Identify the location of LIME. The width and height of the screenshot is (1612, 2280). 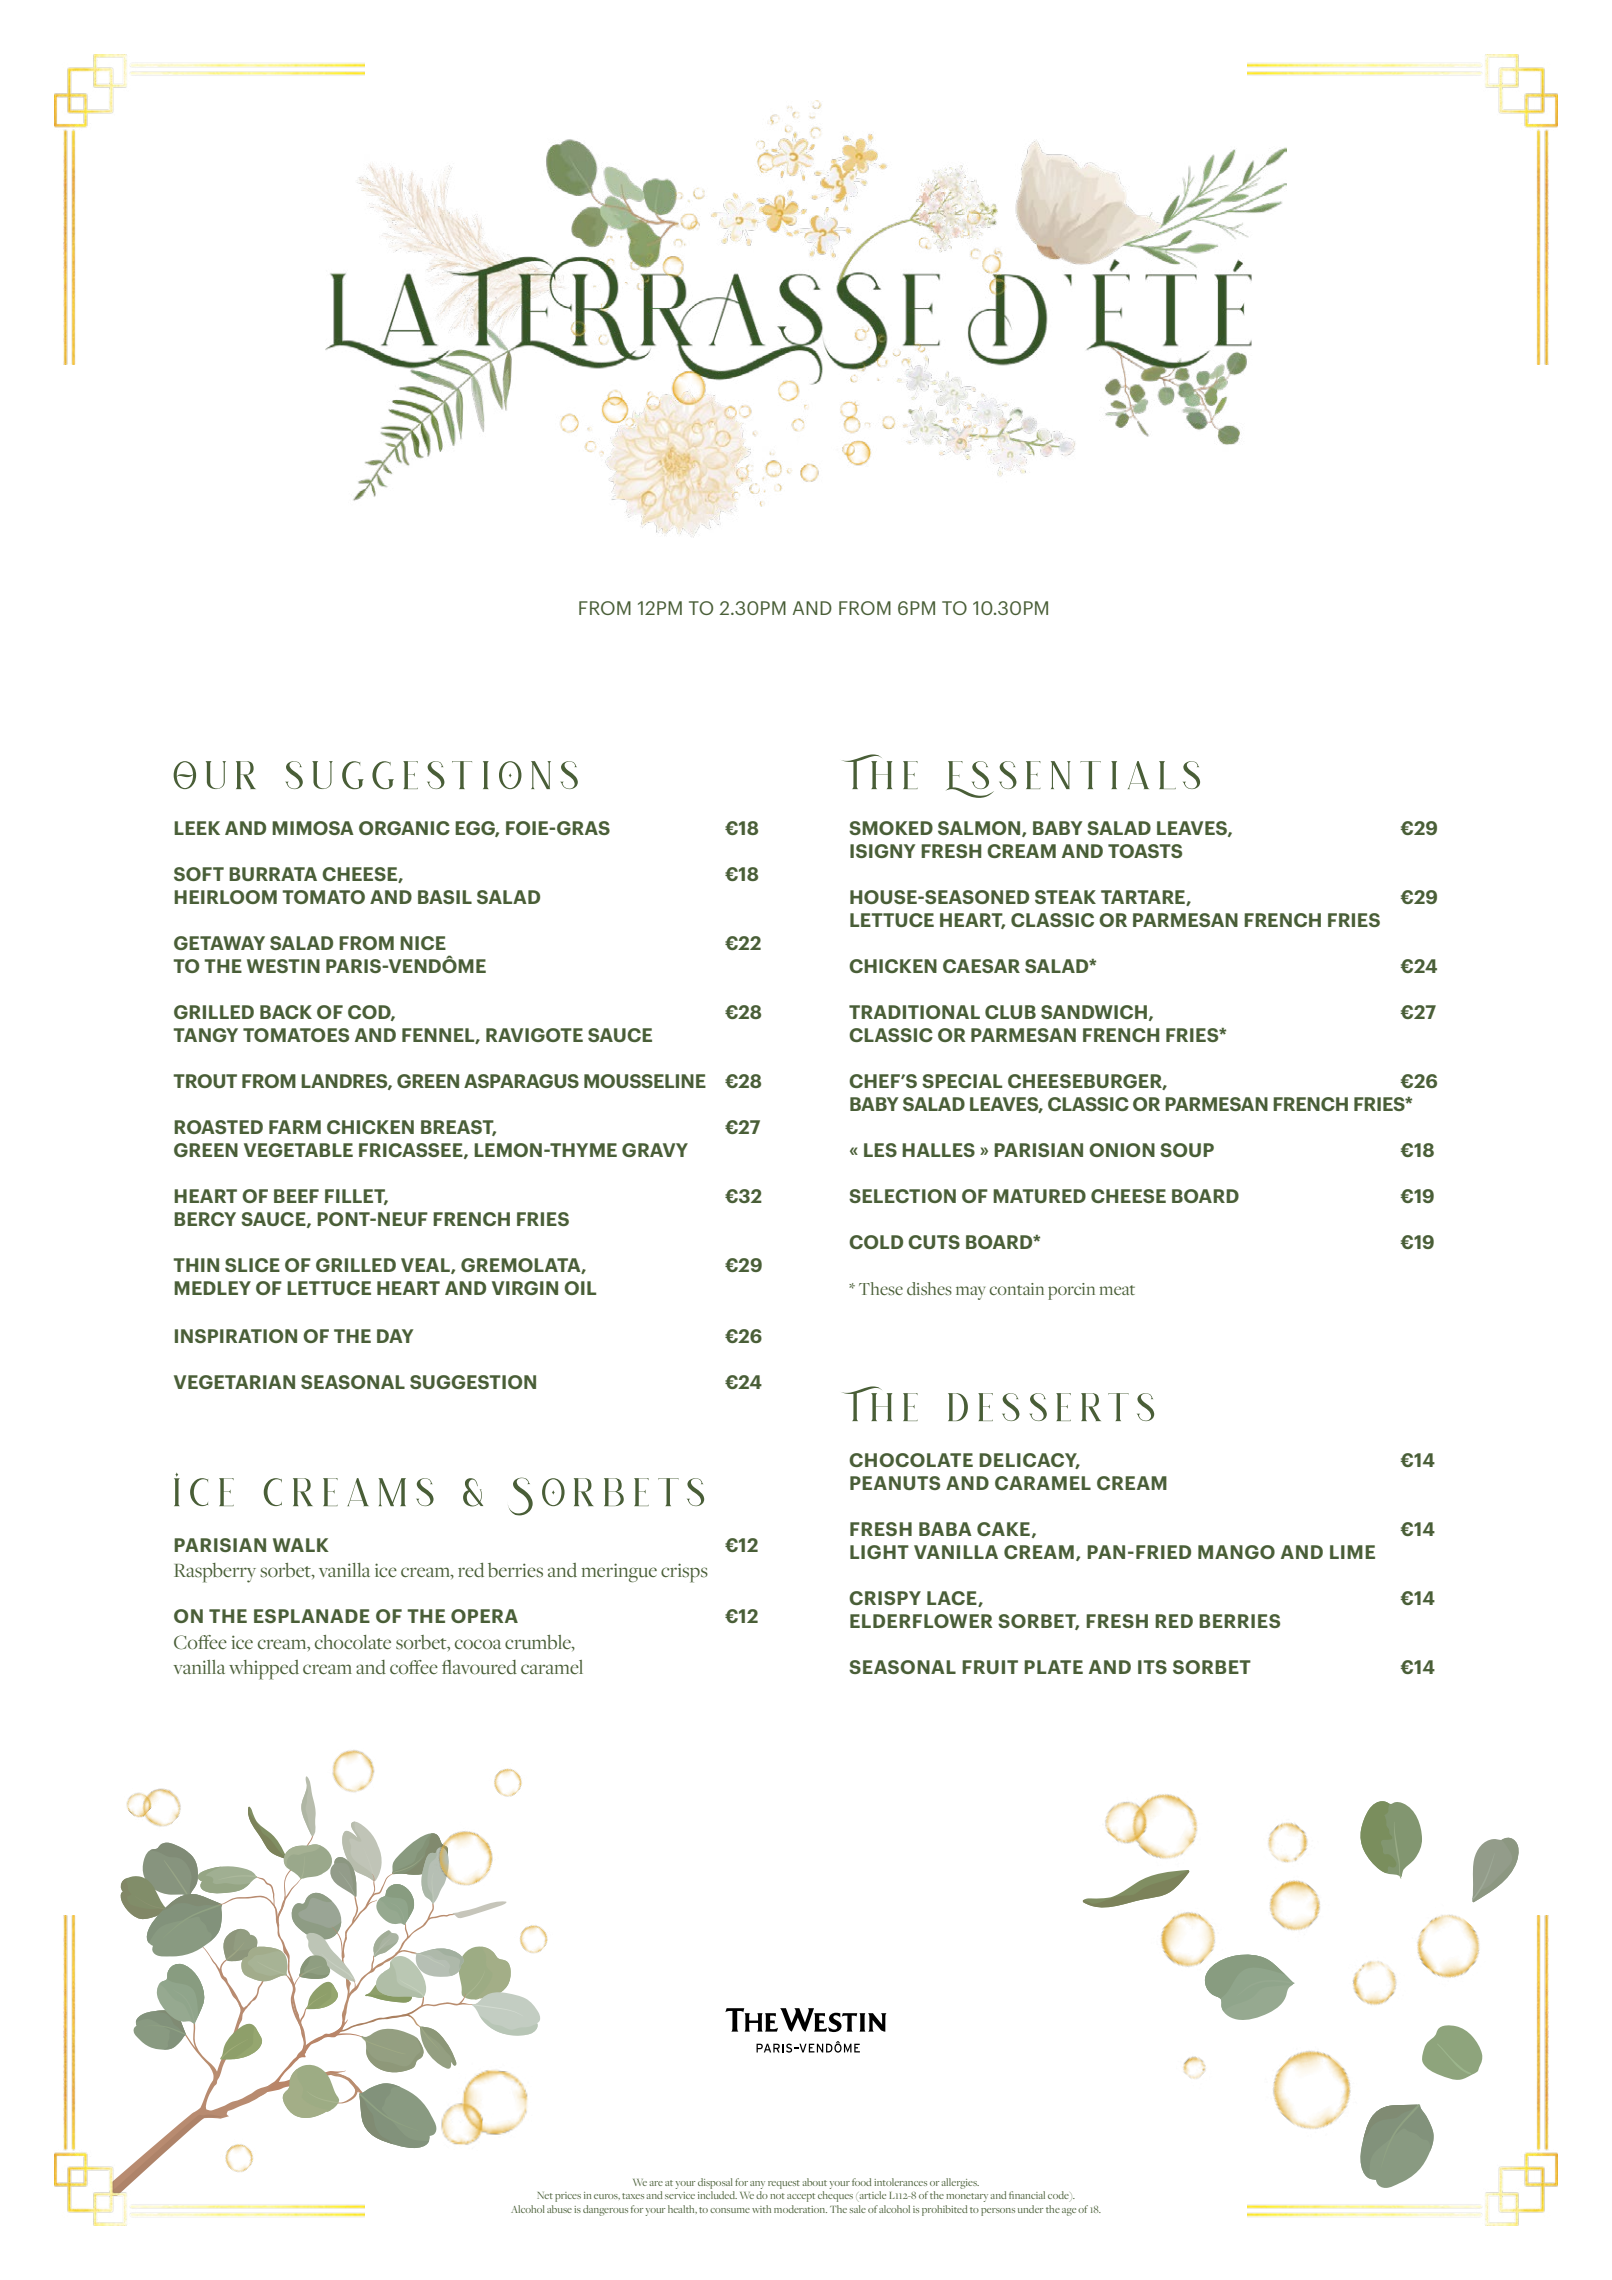
(1352, 1552).
